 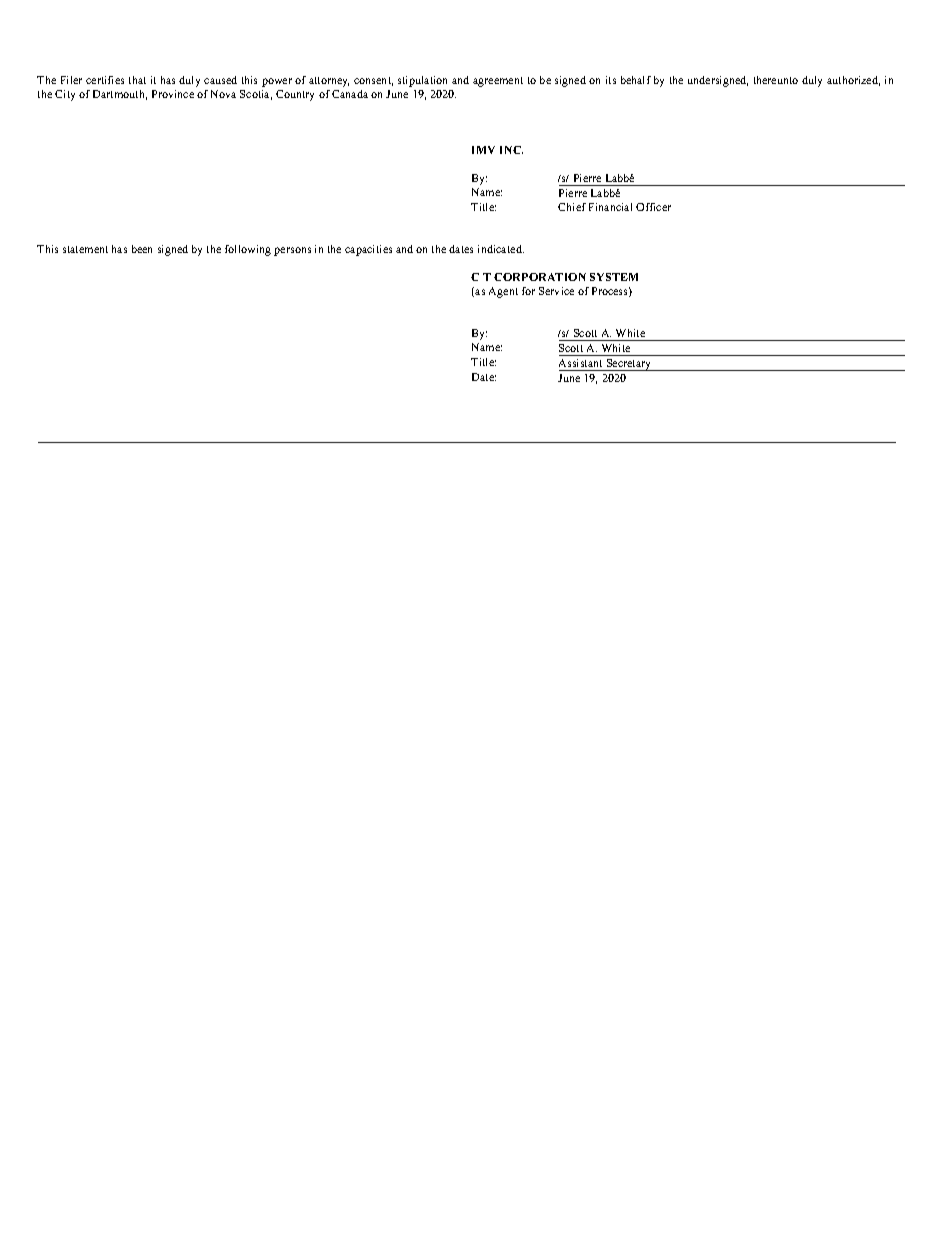 What do you see at coordinates (498, 82) in the document?
I see `agreement` at bounding box center [498, 82].
